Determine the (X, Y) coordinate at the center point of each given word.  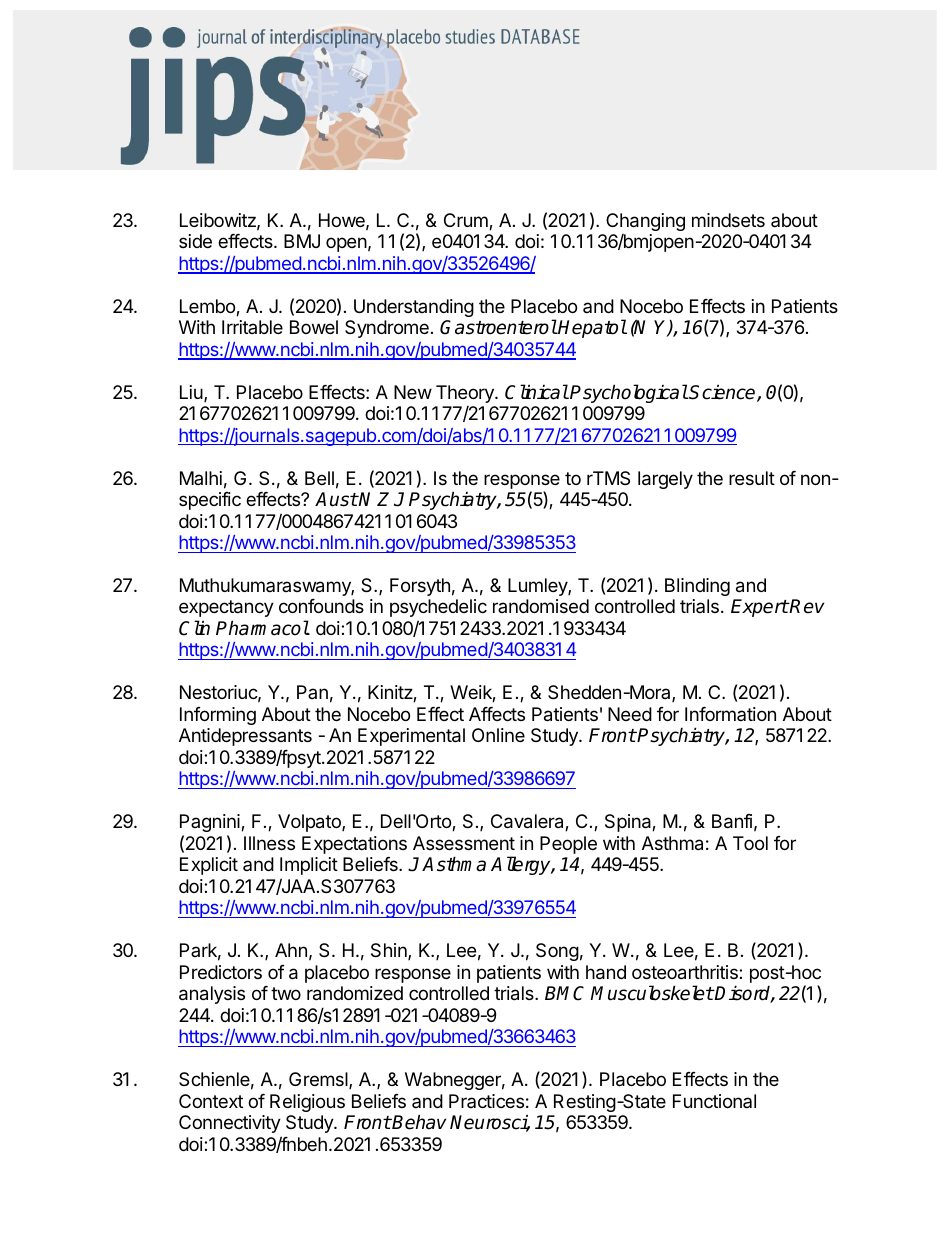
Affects (497, 714)
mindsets (728, 220)
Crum (467, 221)
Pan (312, 692)
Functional (714, 1101)
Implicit (309, 866)
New (413, 392)
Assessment (464, 843)
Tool (750, 843)
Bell (319, 478)
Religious (307, 1103)
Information (730, 714)
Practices (486, 1101)
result (752, 478)
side (195, 241)
